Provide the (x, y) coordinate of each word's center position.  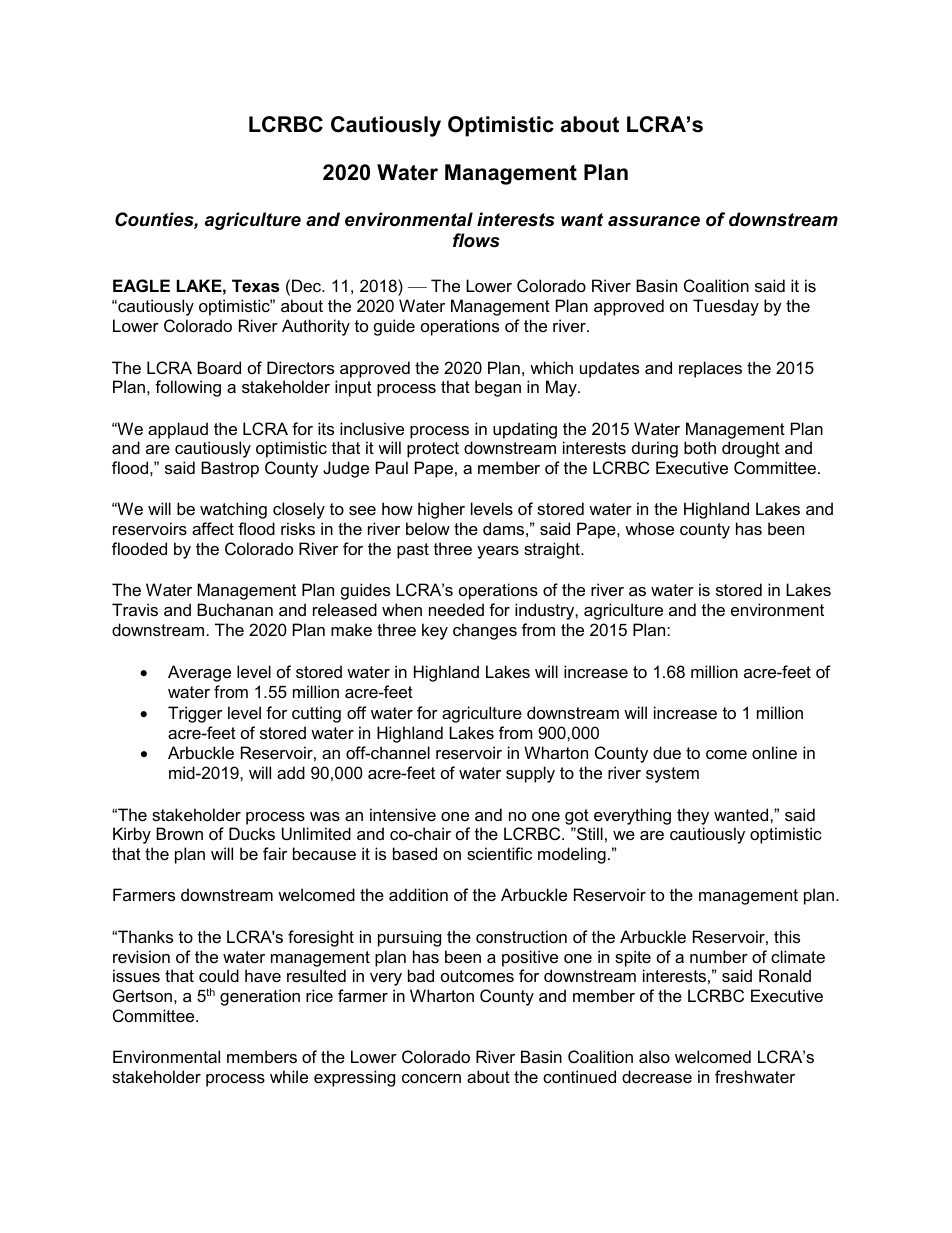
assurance (654, 221)
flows (476, 240)
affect (213, 528)
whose (649, 528)
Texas (255, 285)
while (289, 1076)
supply (530, 774)
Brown (179, 833)
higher (441, 510)
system (672, 775)
